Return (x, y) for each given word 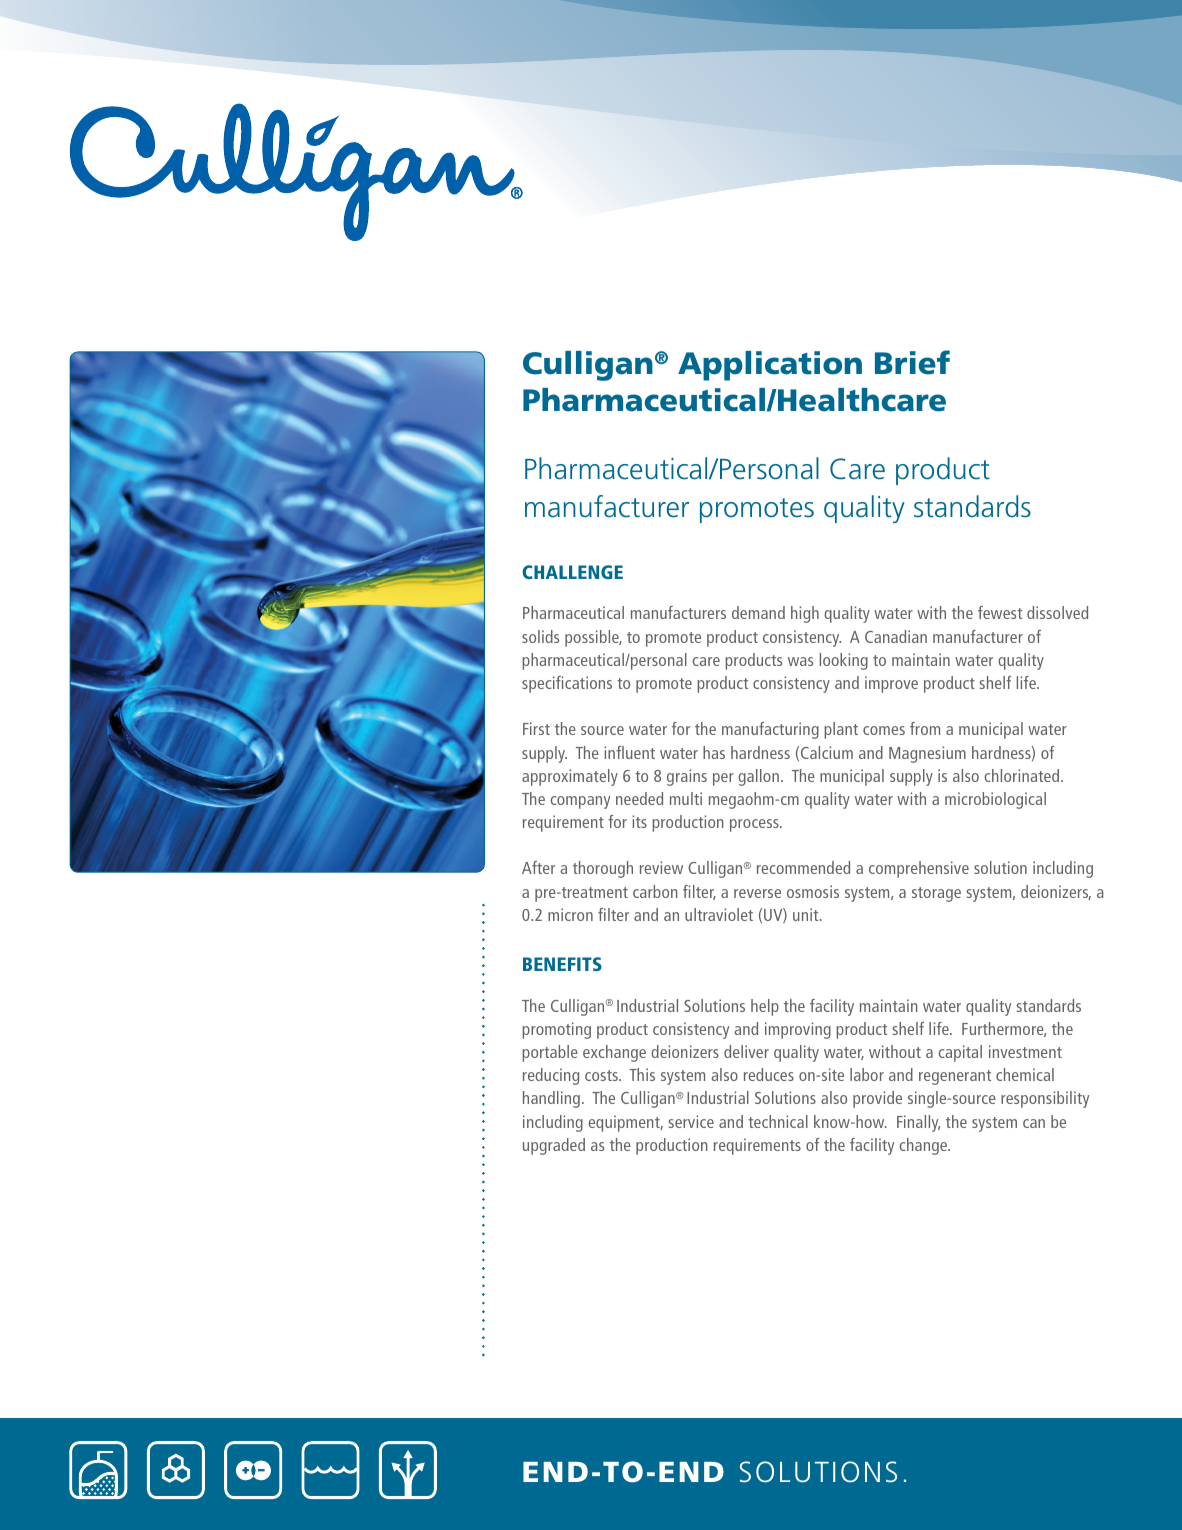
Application (770, 366)
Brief (912, 362)
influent (629, 752)
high (805, 614)
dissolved (1057, 612)
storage (936, 894)
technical (778, 1121)
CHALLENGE (572, 572)
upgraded (554, 1146)
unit (807, 914)
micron (570, 914)
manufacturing (770, 730)
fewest (1000, 612)
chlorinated (1023, 775)
